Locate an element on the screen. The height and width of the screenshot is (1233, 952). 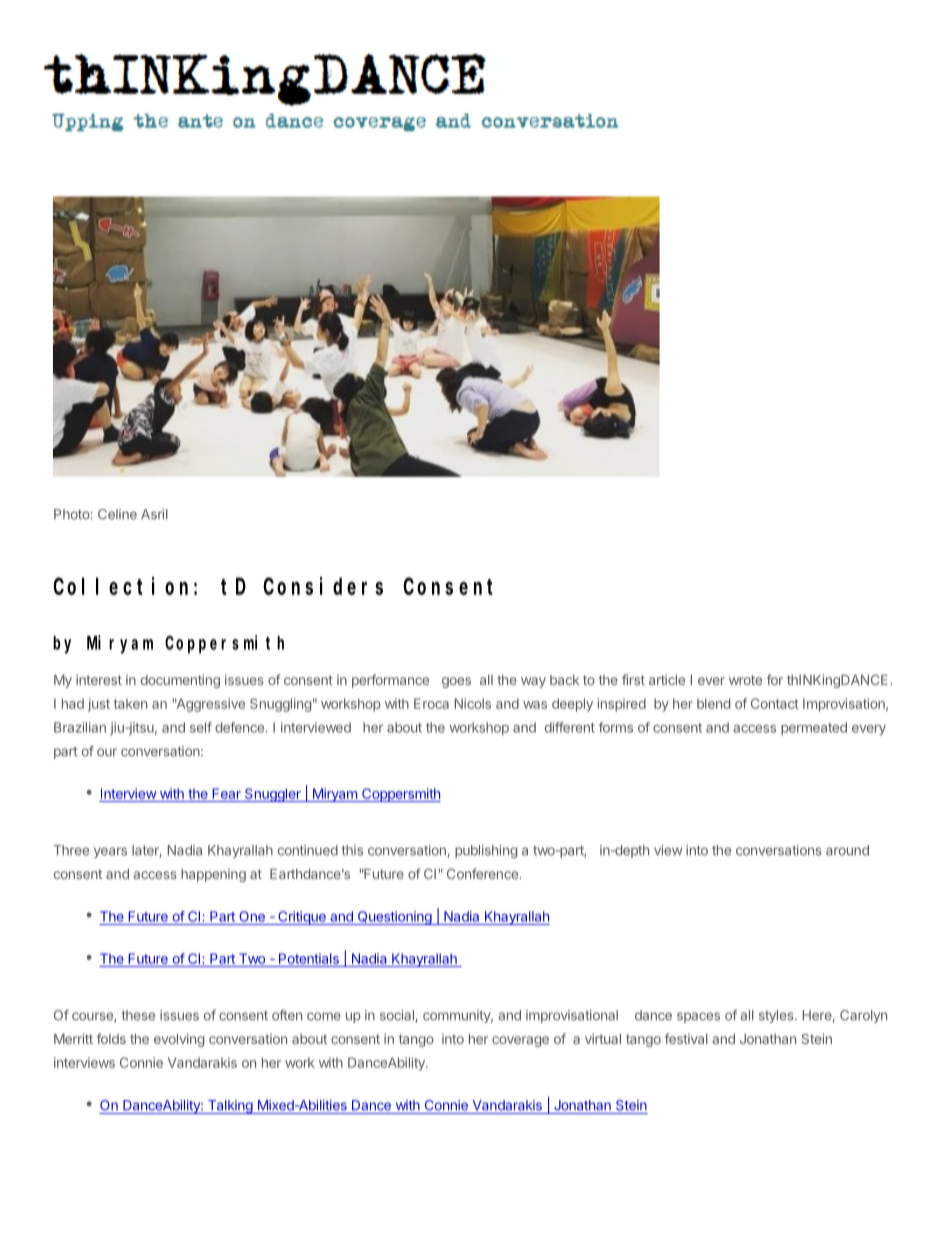
Celine is located at coordinates (117, 514).
